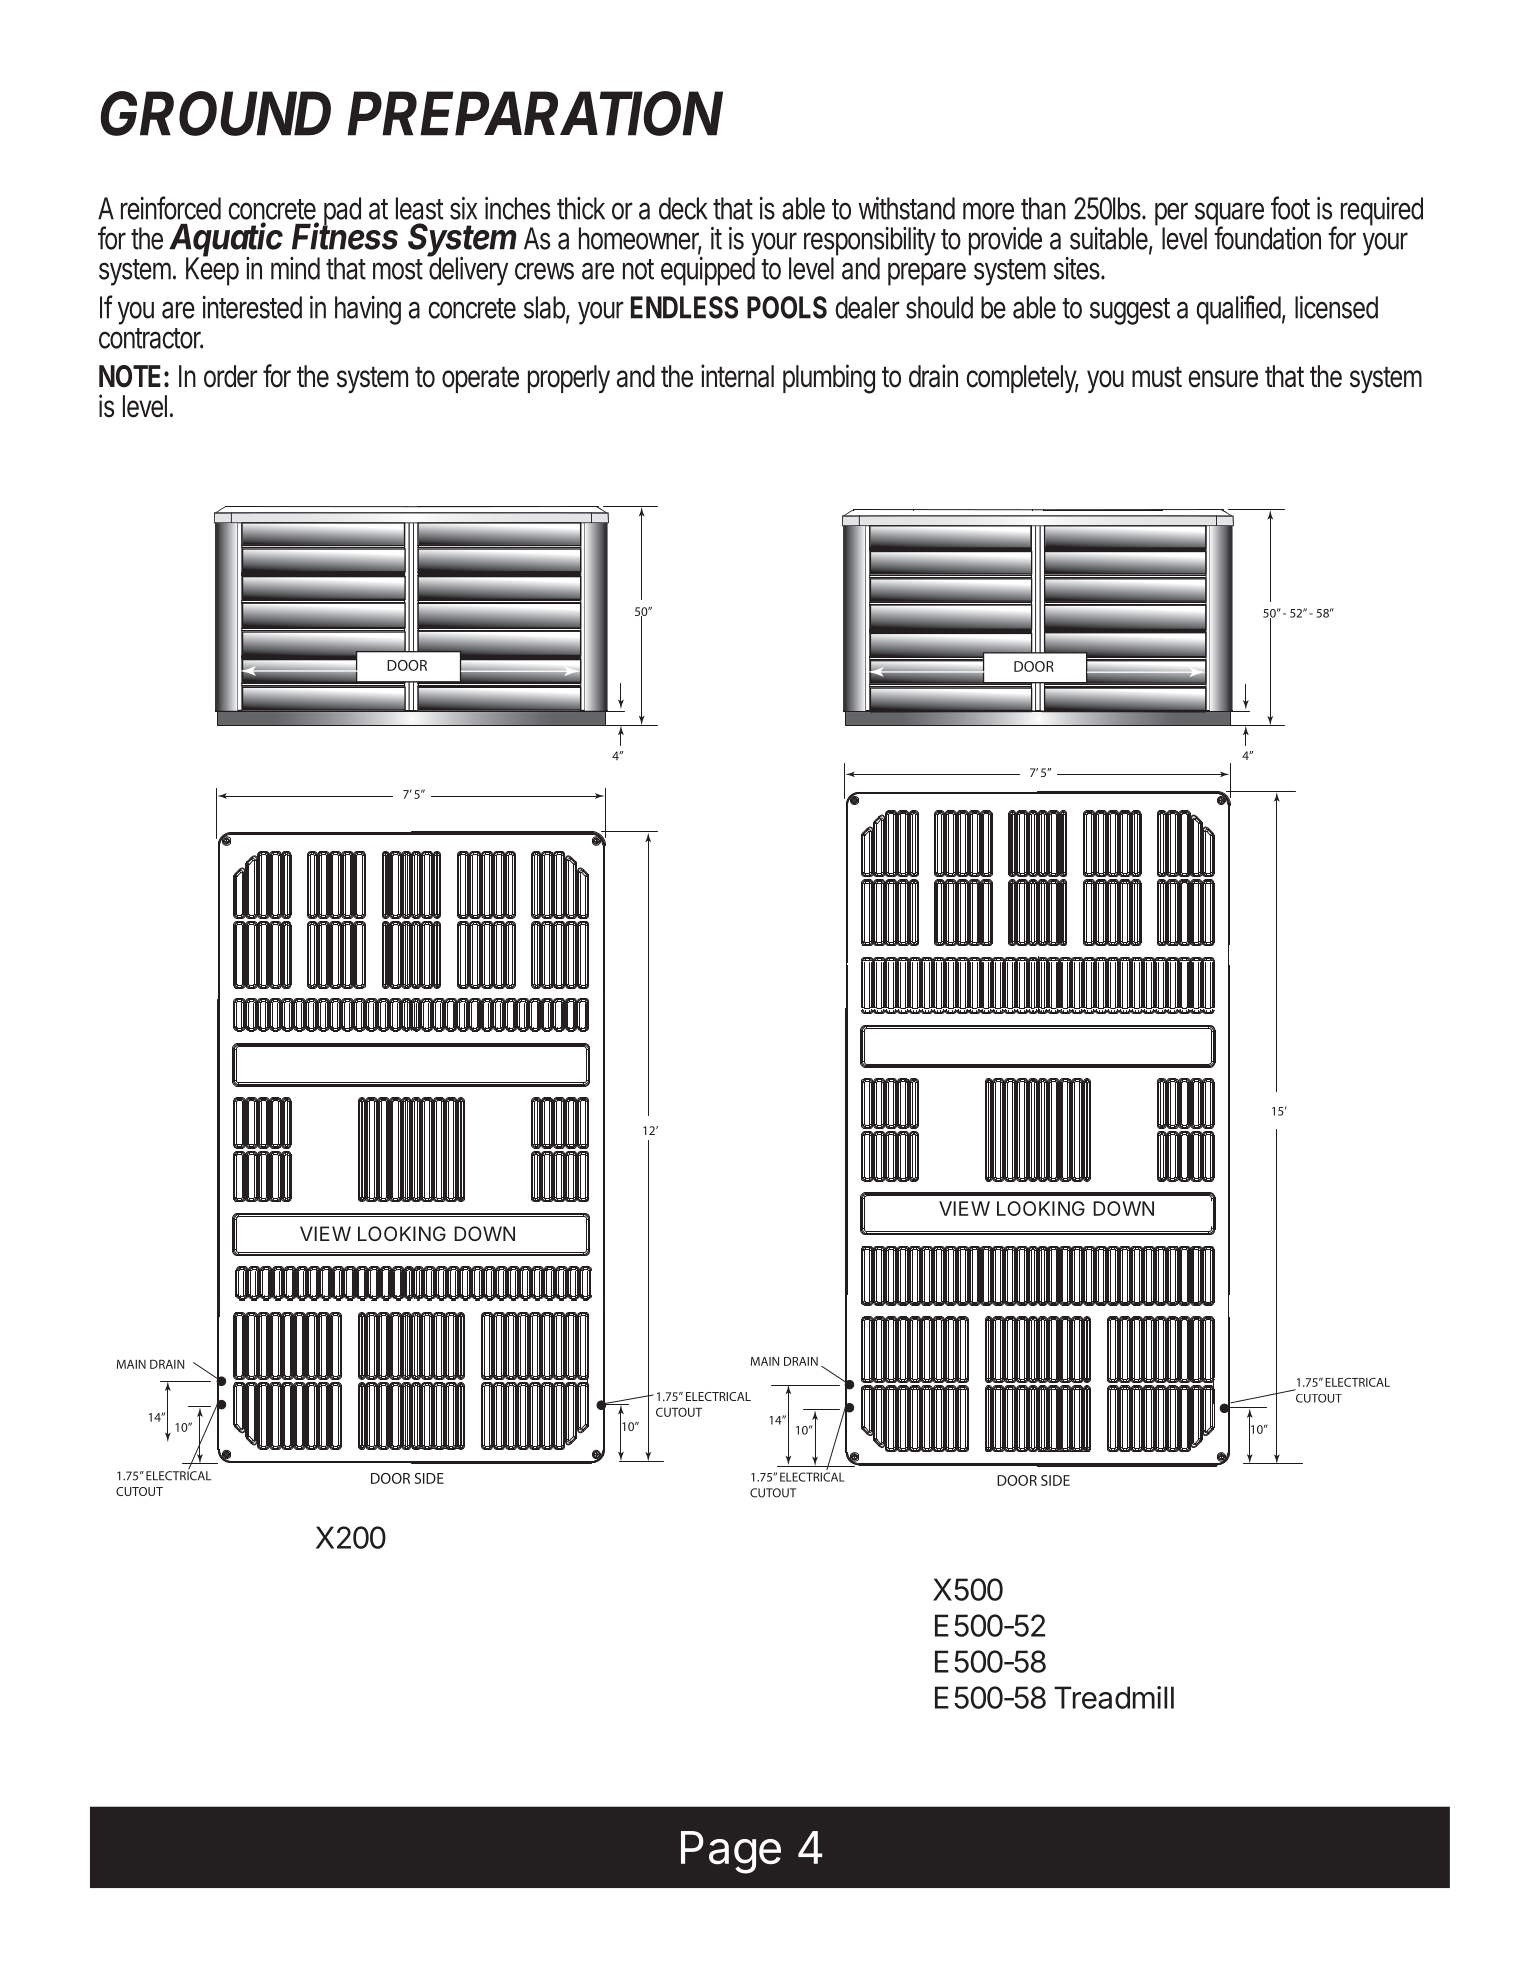  What do you see at coordinates (737, 376) in the document?
I see `internal` at bounding box center [737, 376].
